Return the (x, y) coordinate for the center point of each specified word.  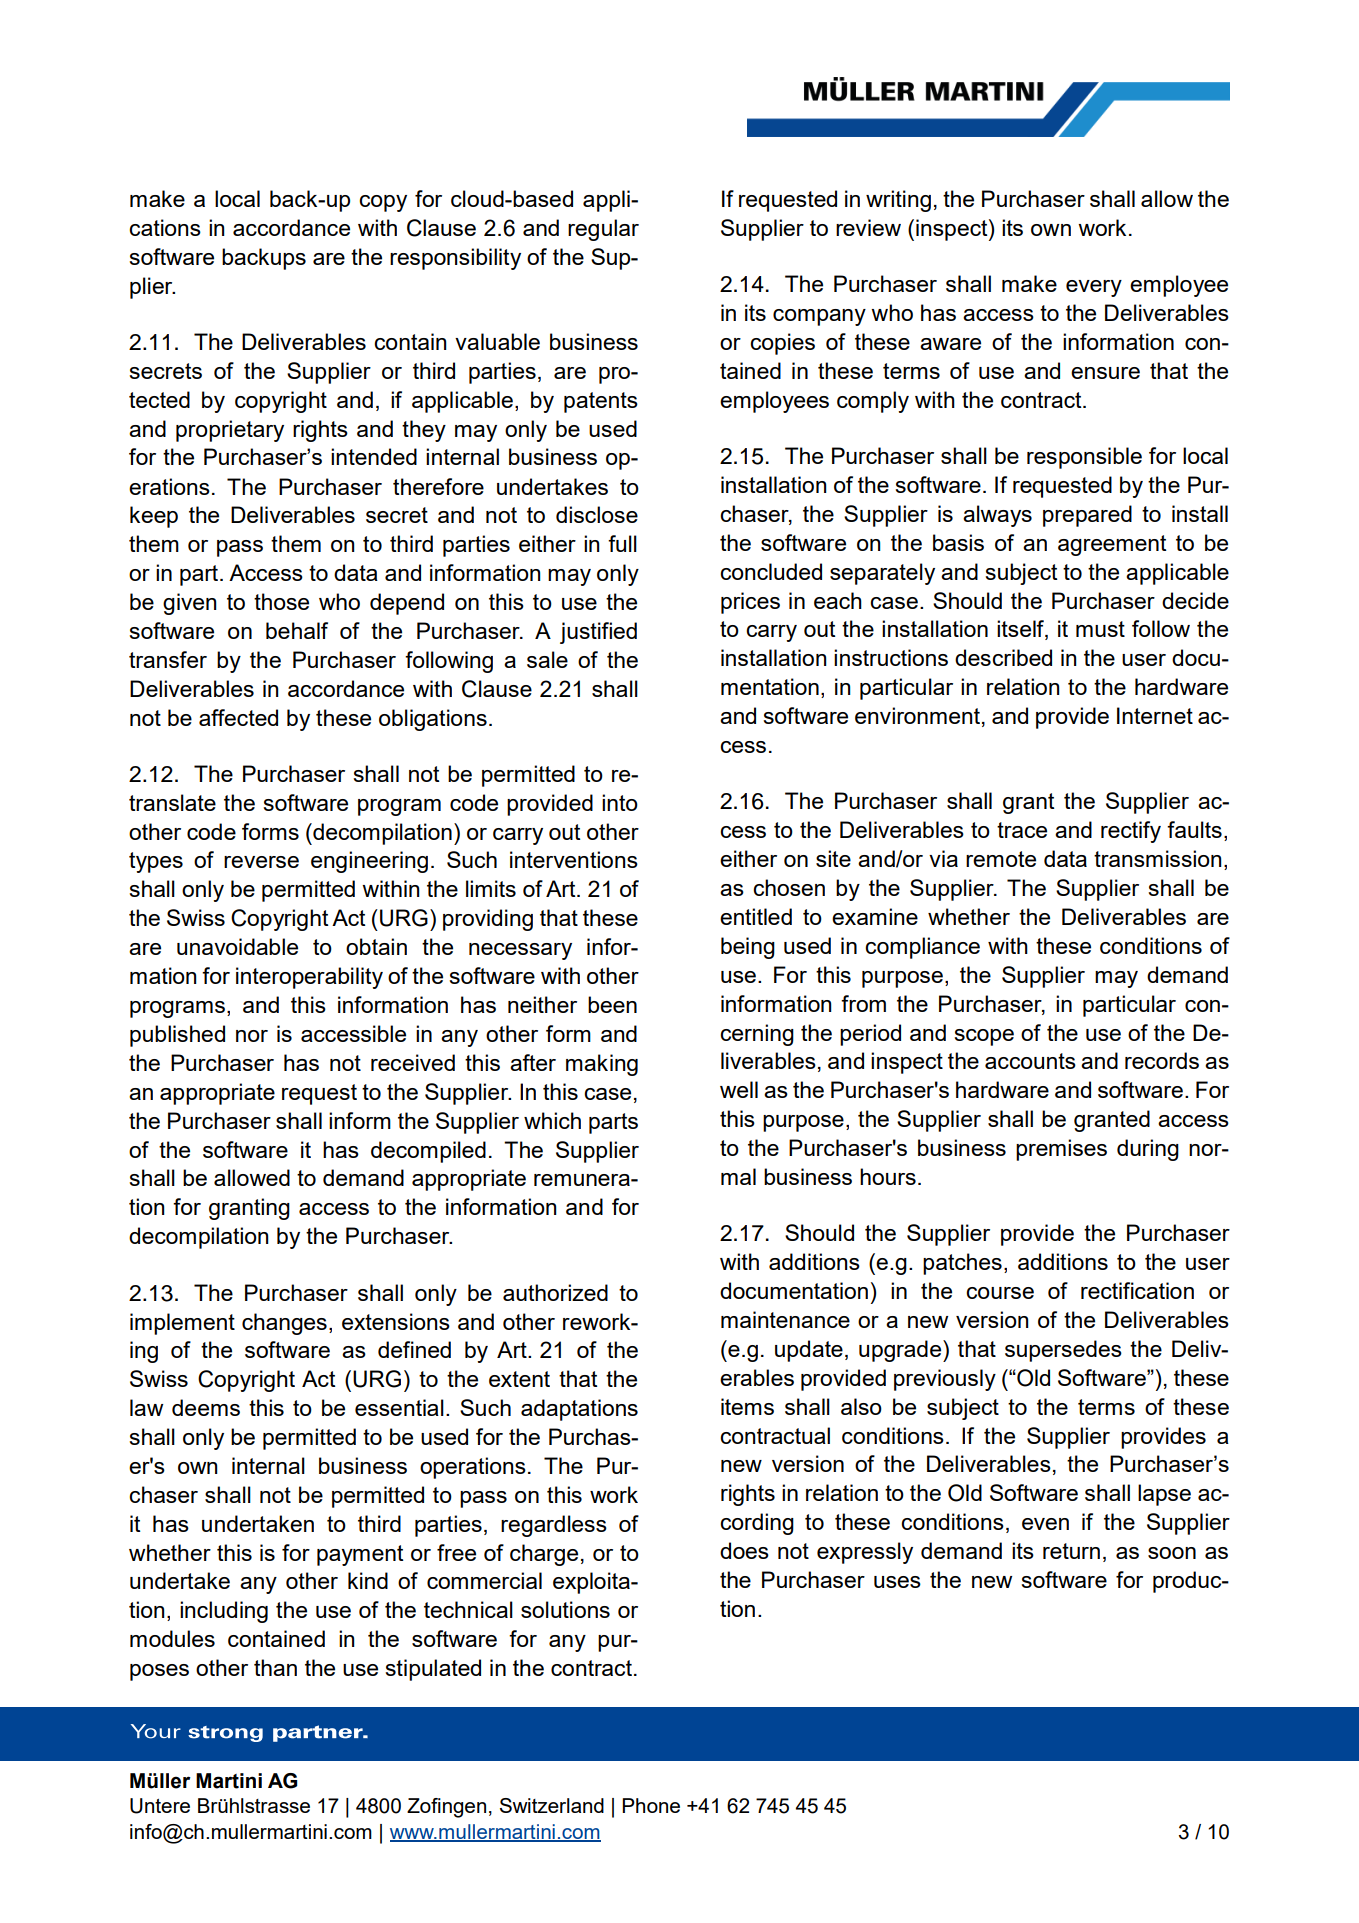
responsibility (455, 259)
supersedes (1063, 1351)
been (612, 1004)
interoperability (309, 978)
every (1094, 288)
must (1100, 629)
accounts (1030, 1061)
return (1071, 1551)
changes (284, 1324)
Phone (651, 1805)
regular (603, 230)
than (275, 1667)
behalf (297, 630)
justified (598, 633)
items (747, 1406)
